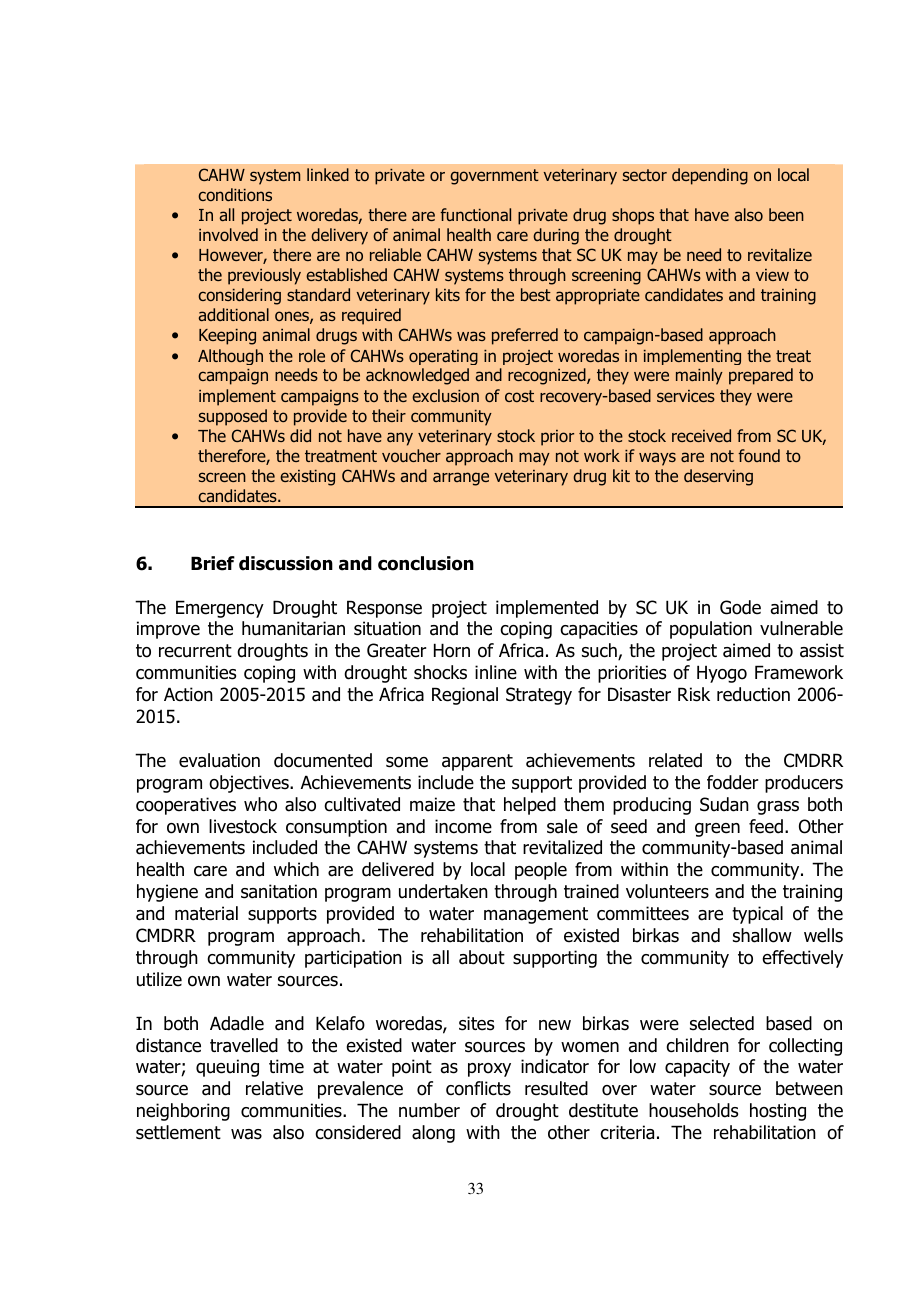 The image size is (924, 1308). What do you see at coordinates (724, 804) in the screenshot?
I see `Sudan` at bounding box center [724, 804].
